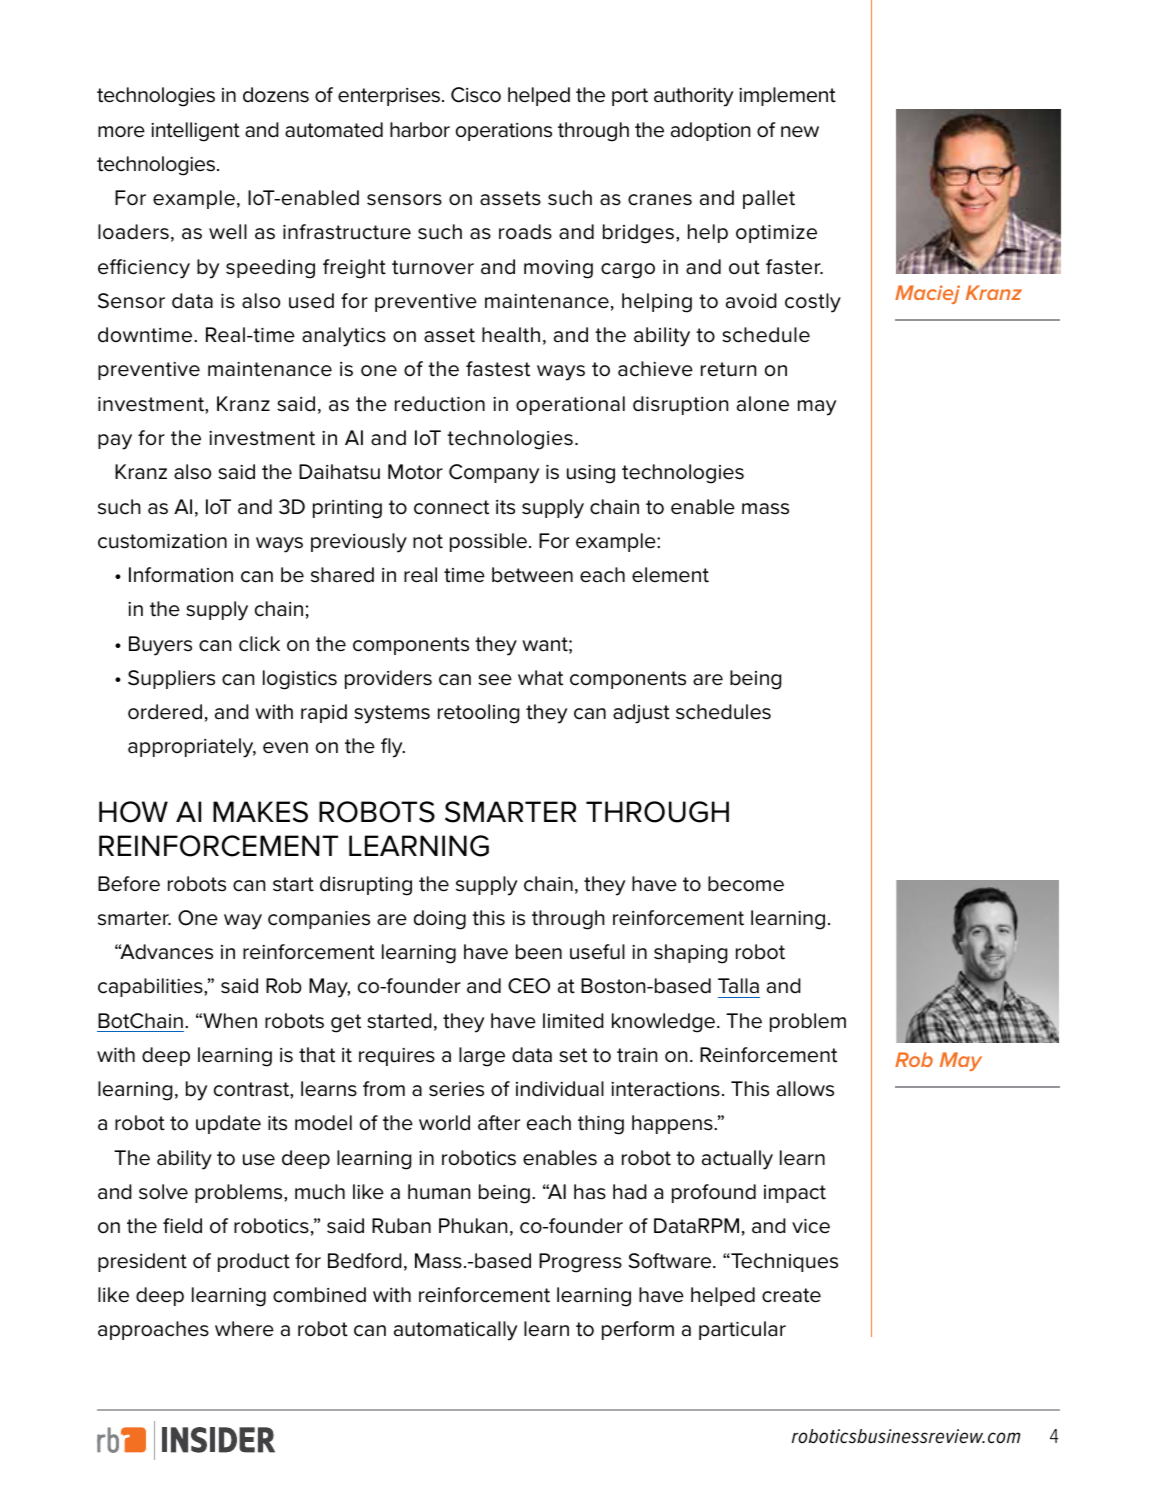  I want to click on create, so click(791, 1295).
